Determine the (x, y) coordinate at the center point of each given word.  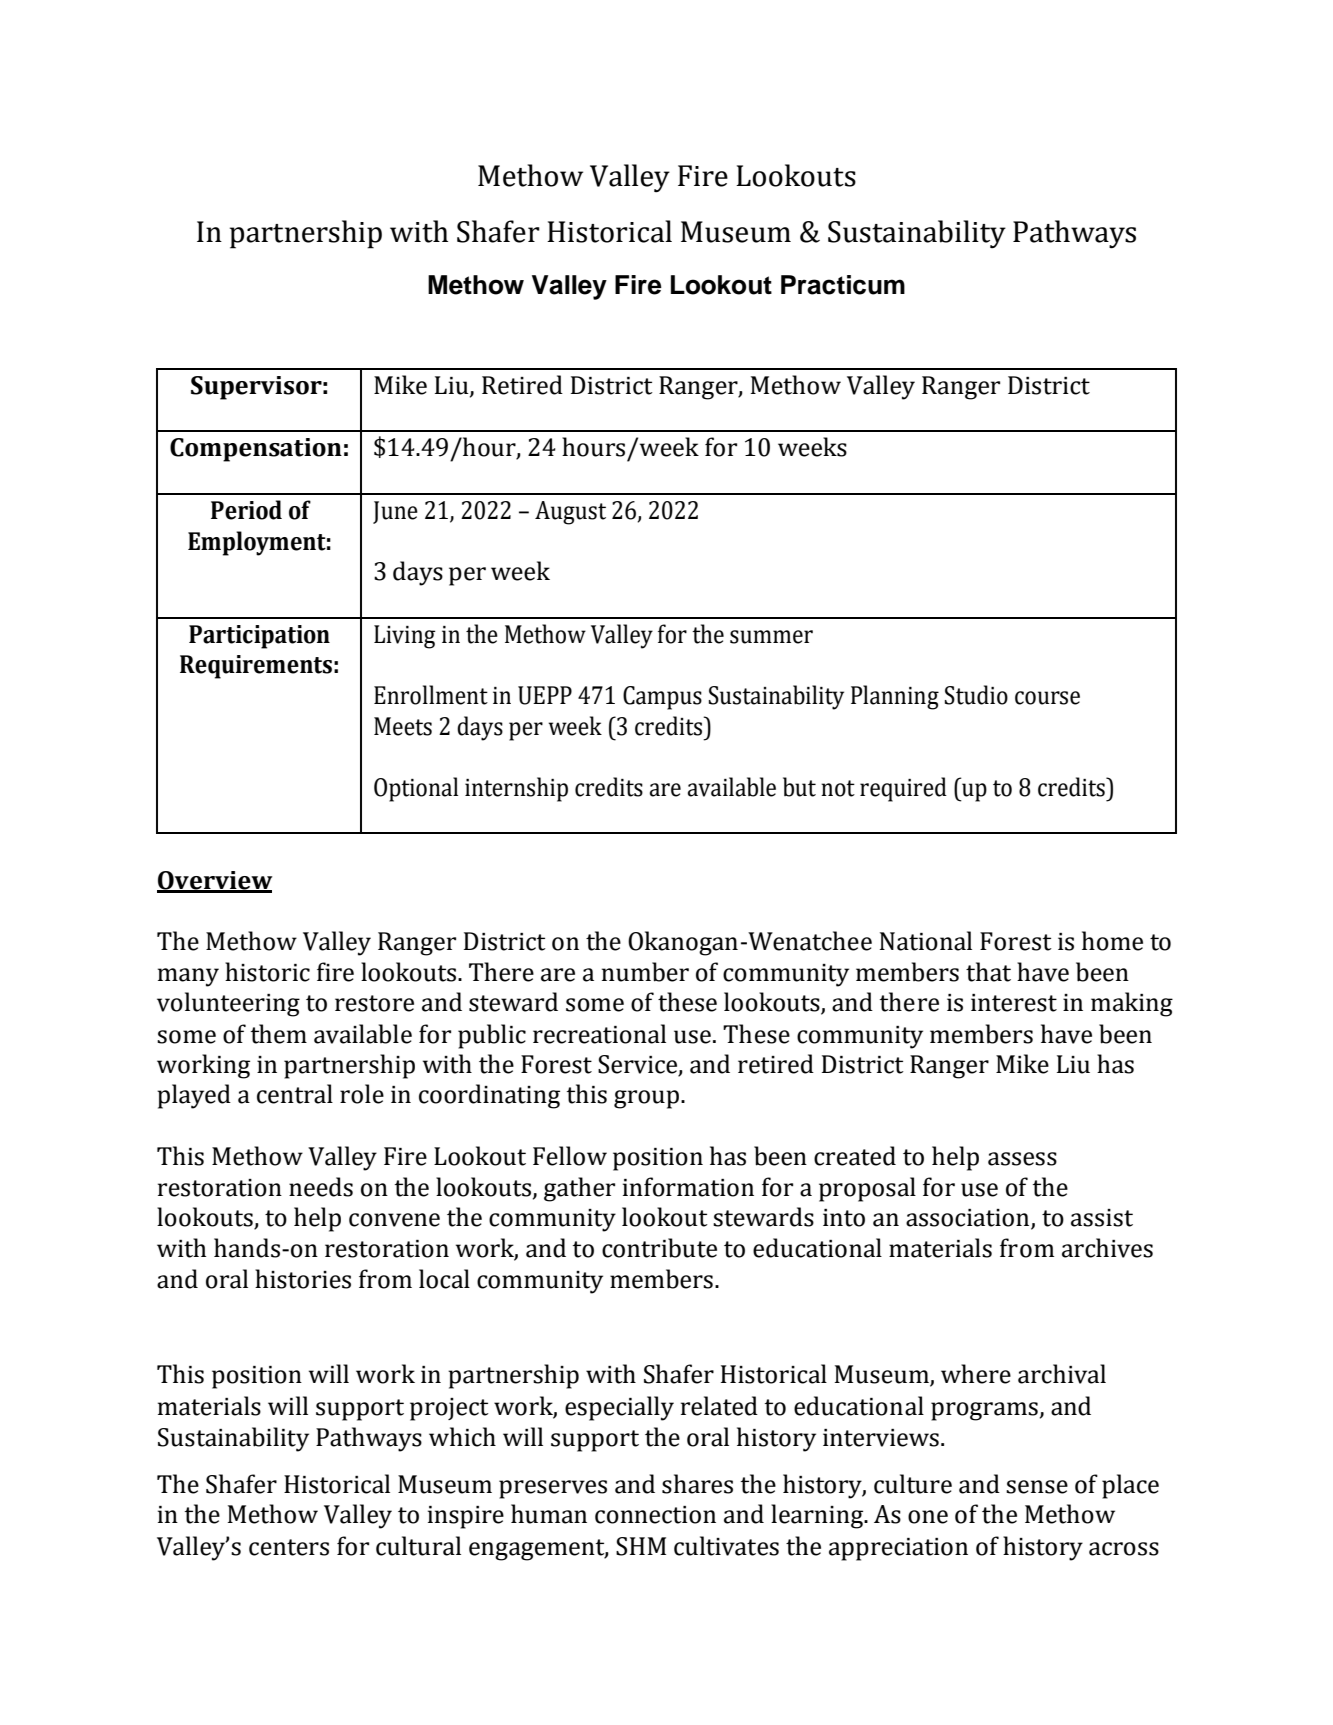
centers (289, 1547)
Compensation (256, 450)
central (295, 1094)
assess (1022, 1159)
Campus (662, 698)
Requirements (256, 667)
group (648, 1099)
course (1047, 698)
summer (771, 637)
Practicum (843, 285)
